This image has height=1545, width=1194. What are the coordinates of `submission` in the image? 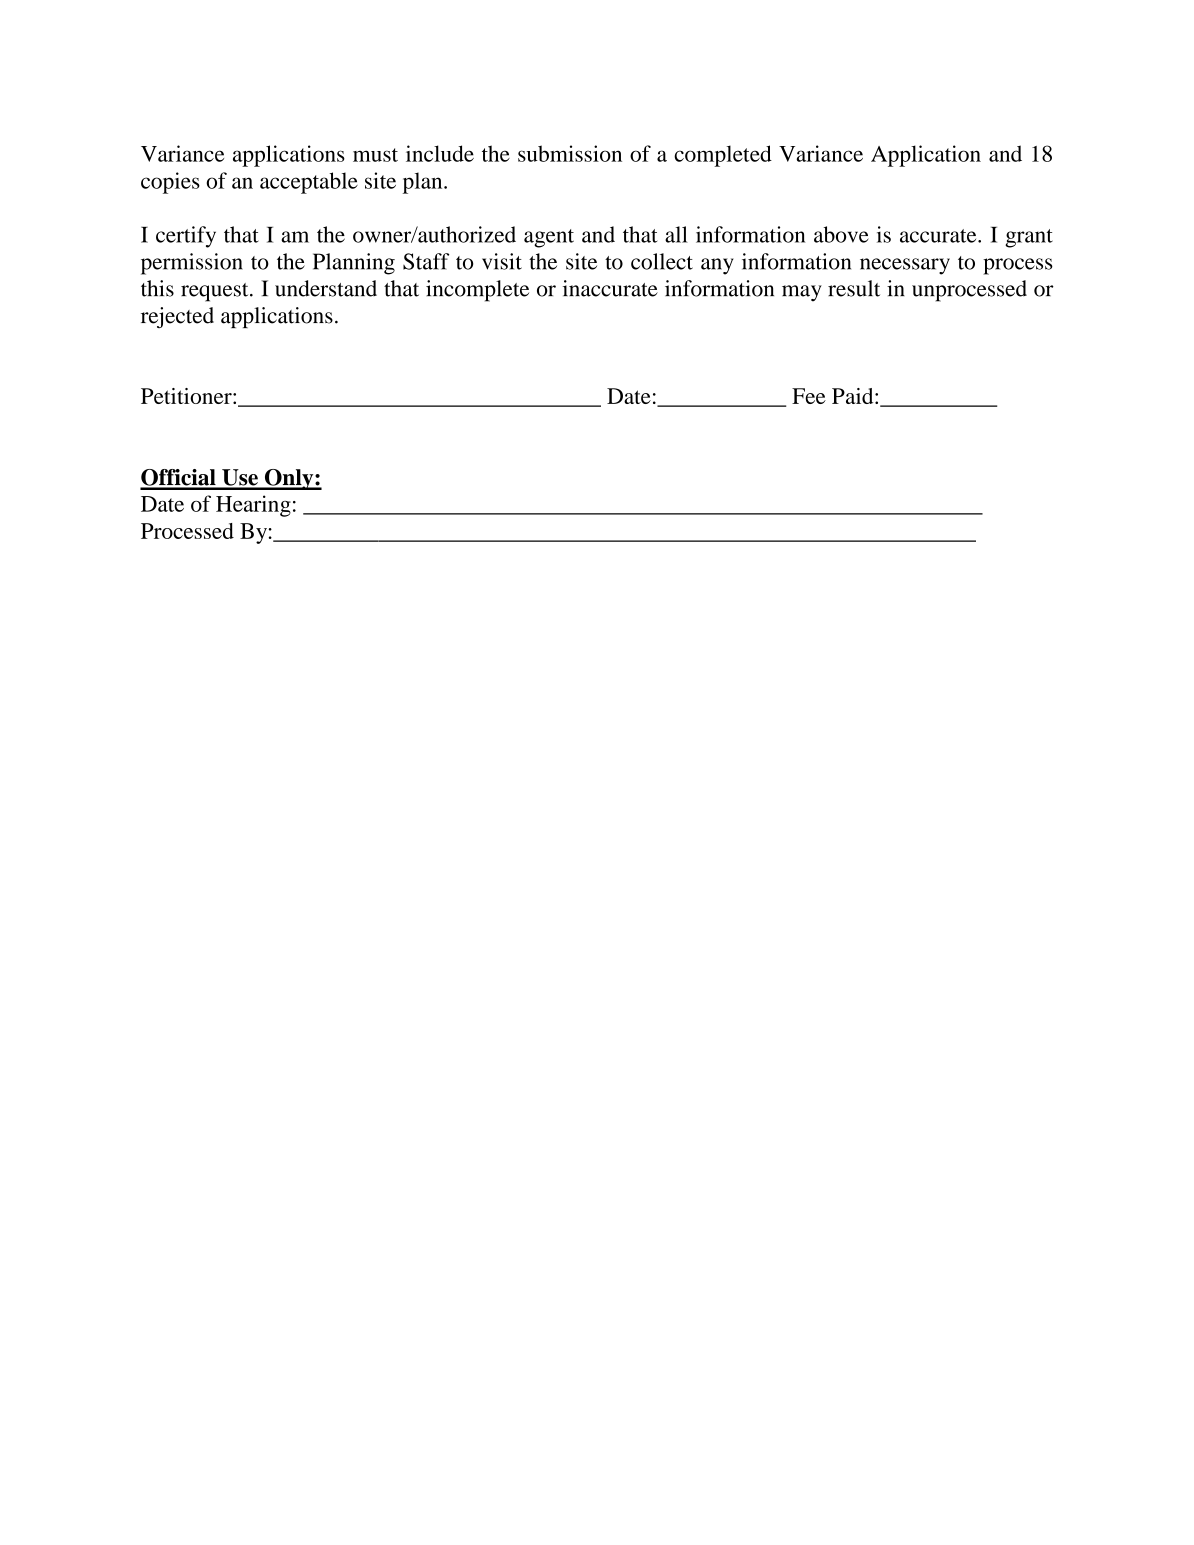 It's located at (570, 153).
